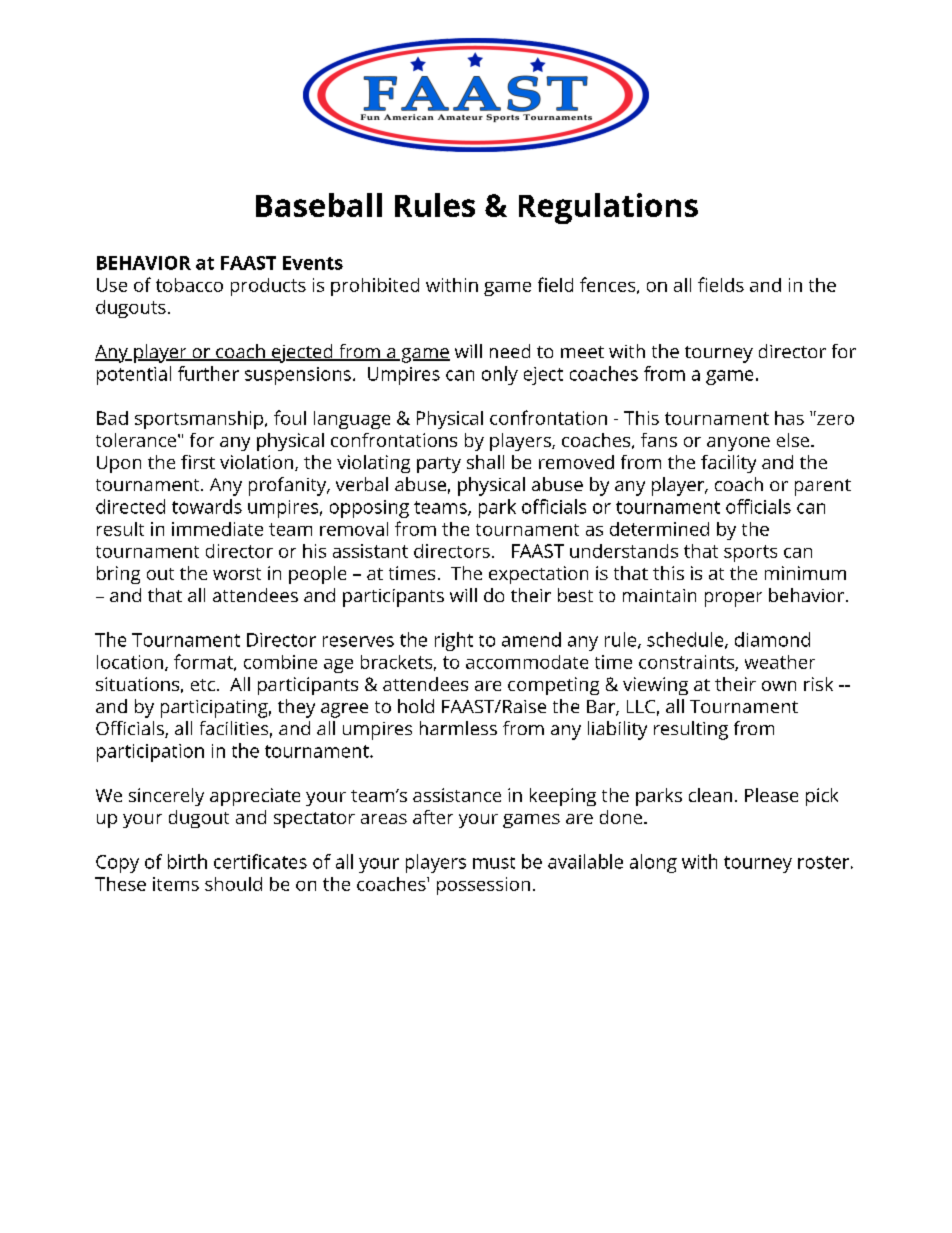  I want to click on must, so click(494, 863).
